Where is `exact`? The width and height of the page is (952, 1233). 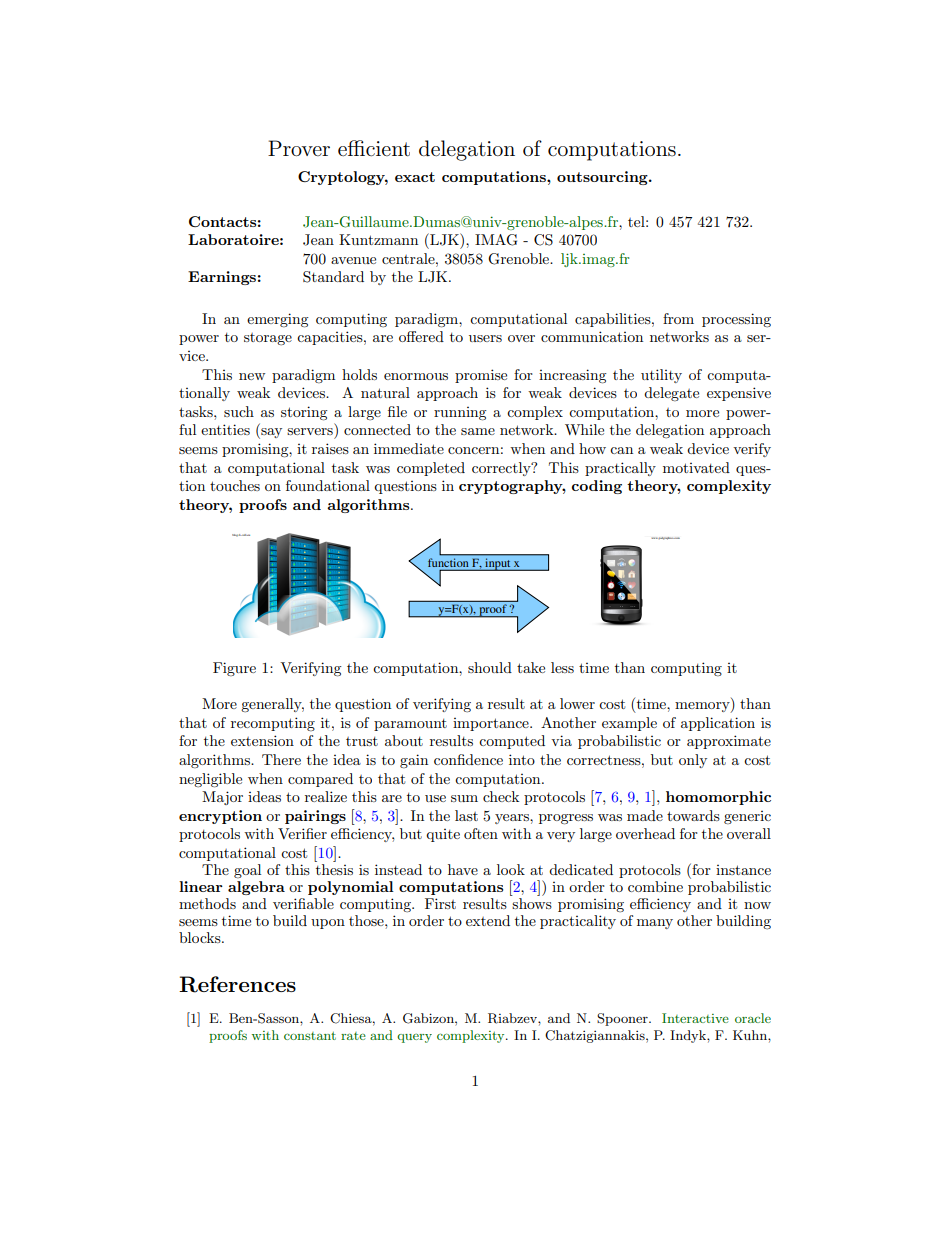
exact is located at coordinates (415, 177).
